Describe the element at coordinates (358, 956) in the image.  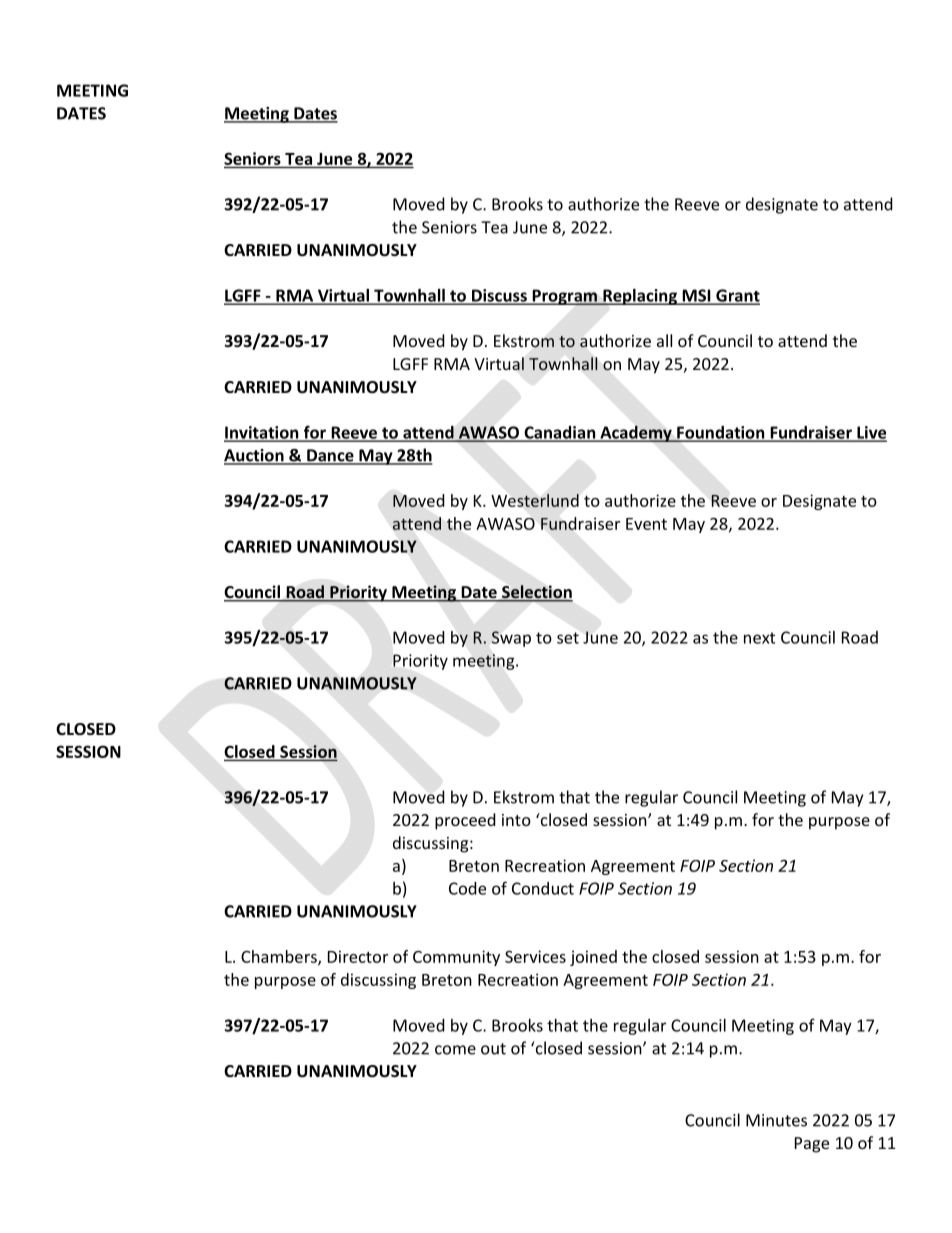
I see `Director` at that location.
